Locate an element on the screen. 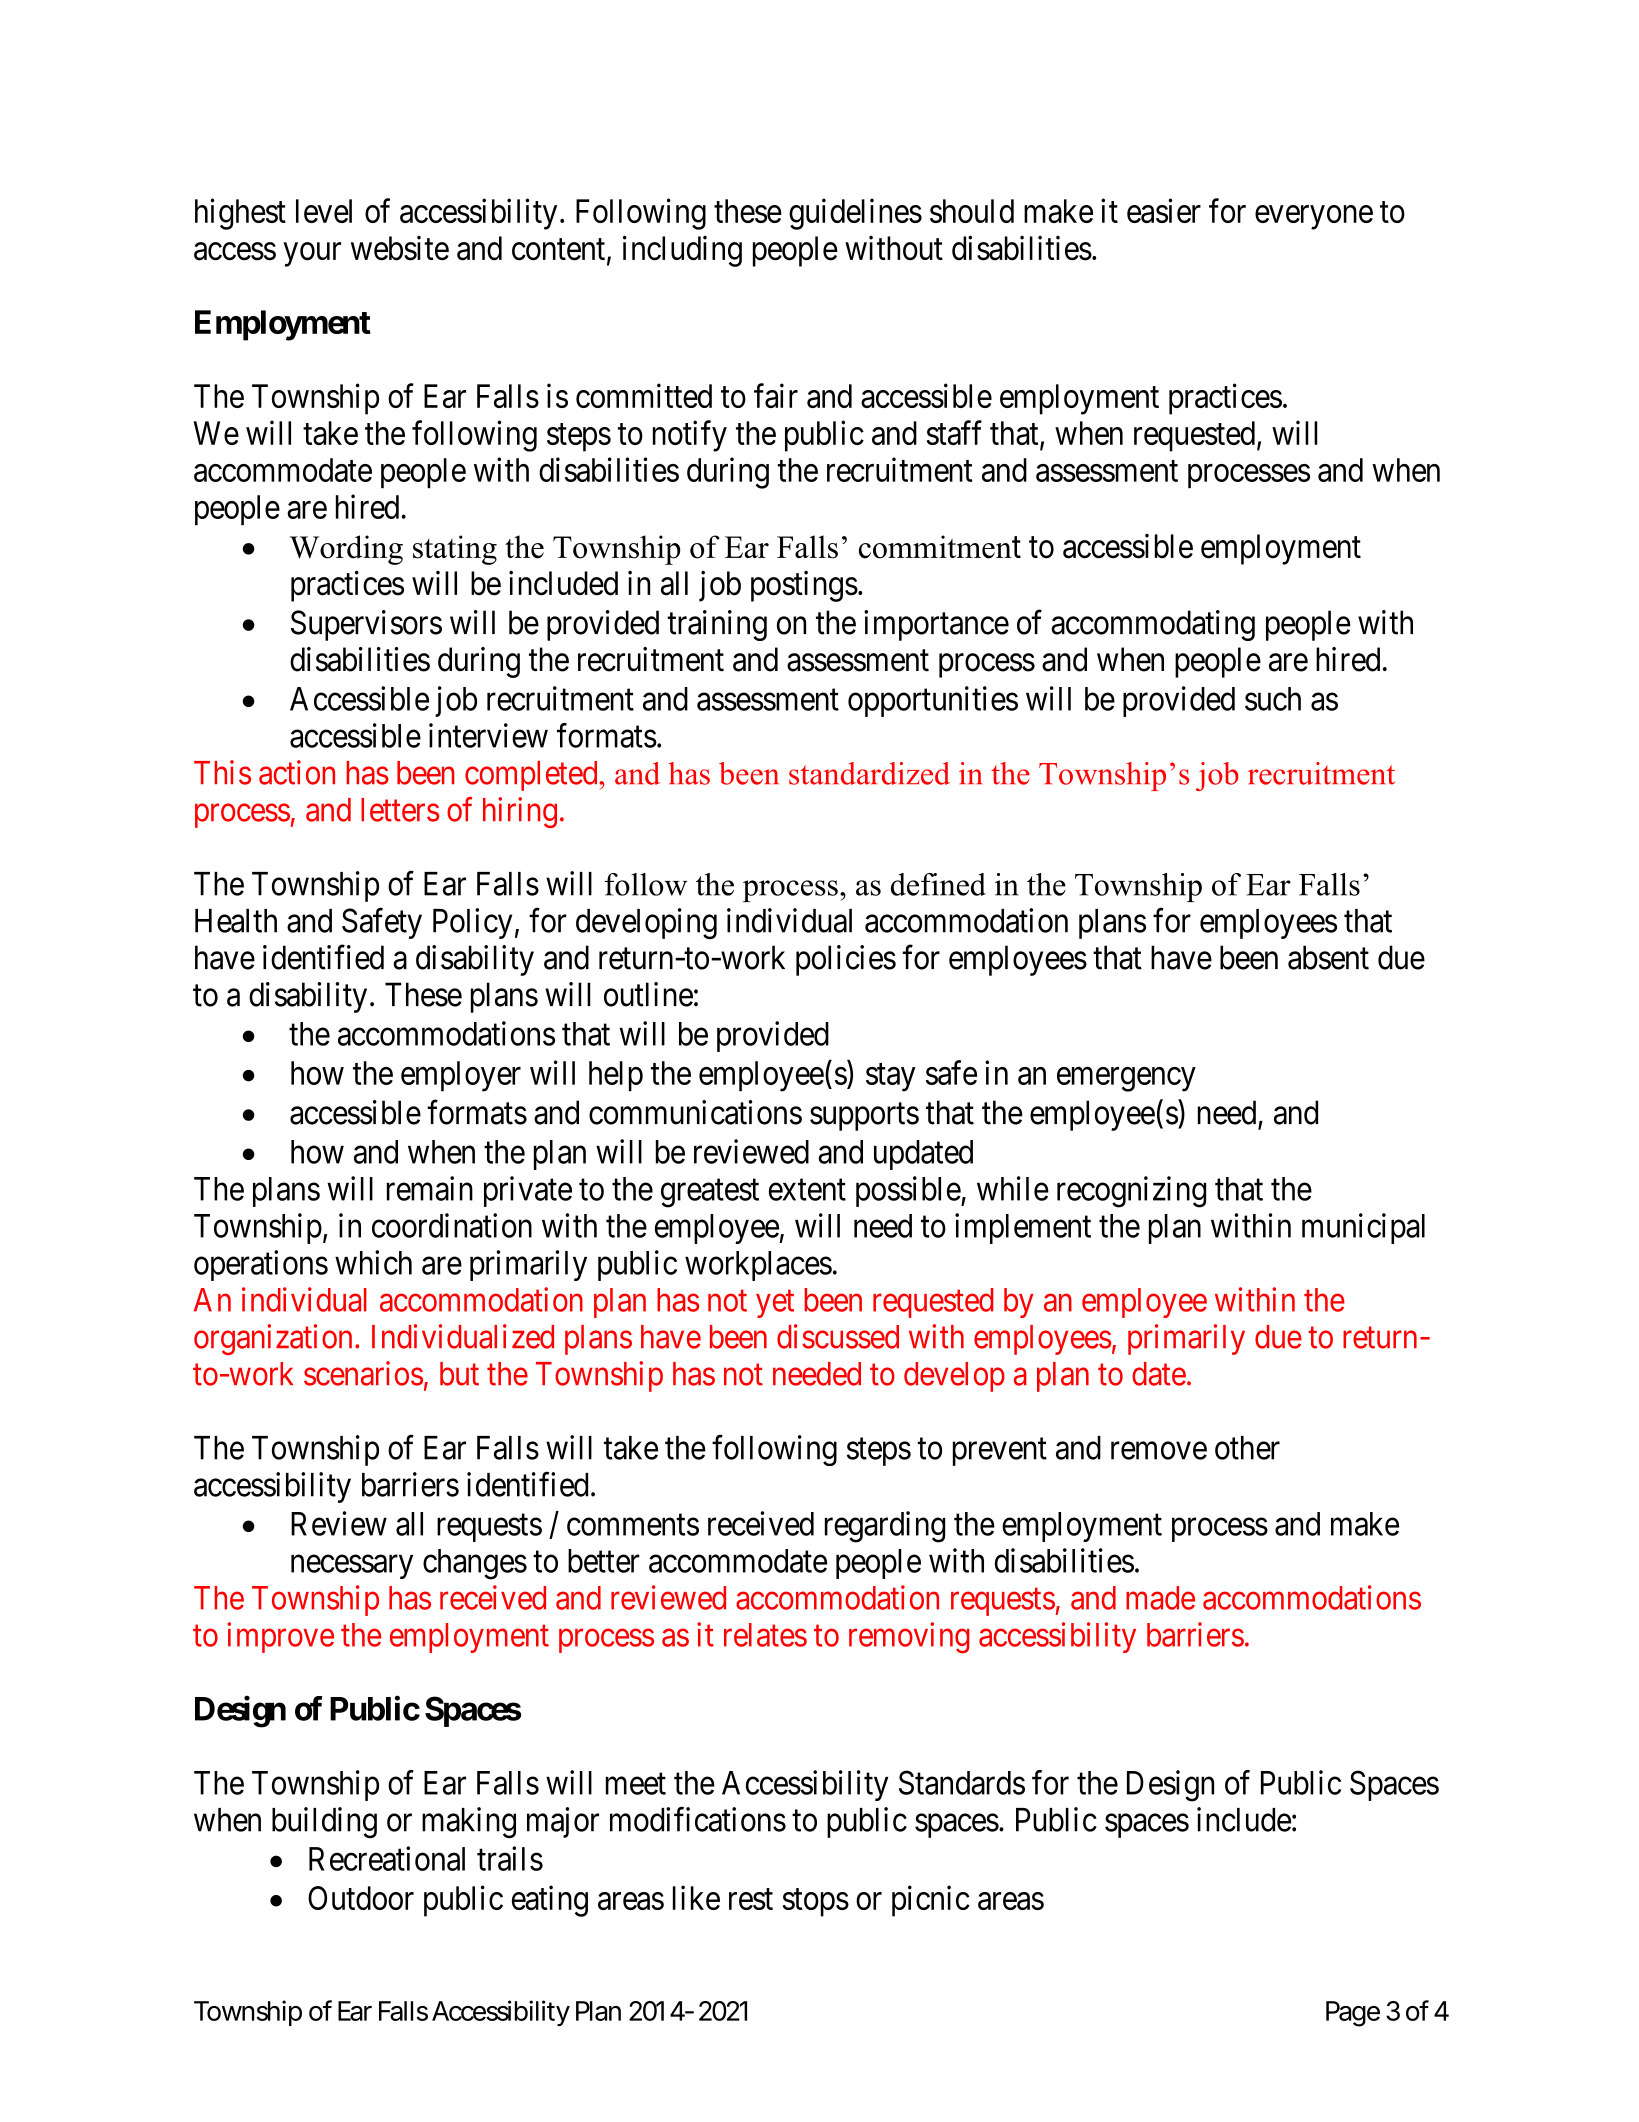 The image size is (1639, 2122). employer is located at coordinates (461, 1076).
